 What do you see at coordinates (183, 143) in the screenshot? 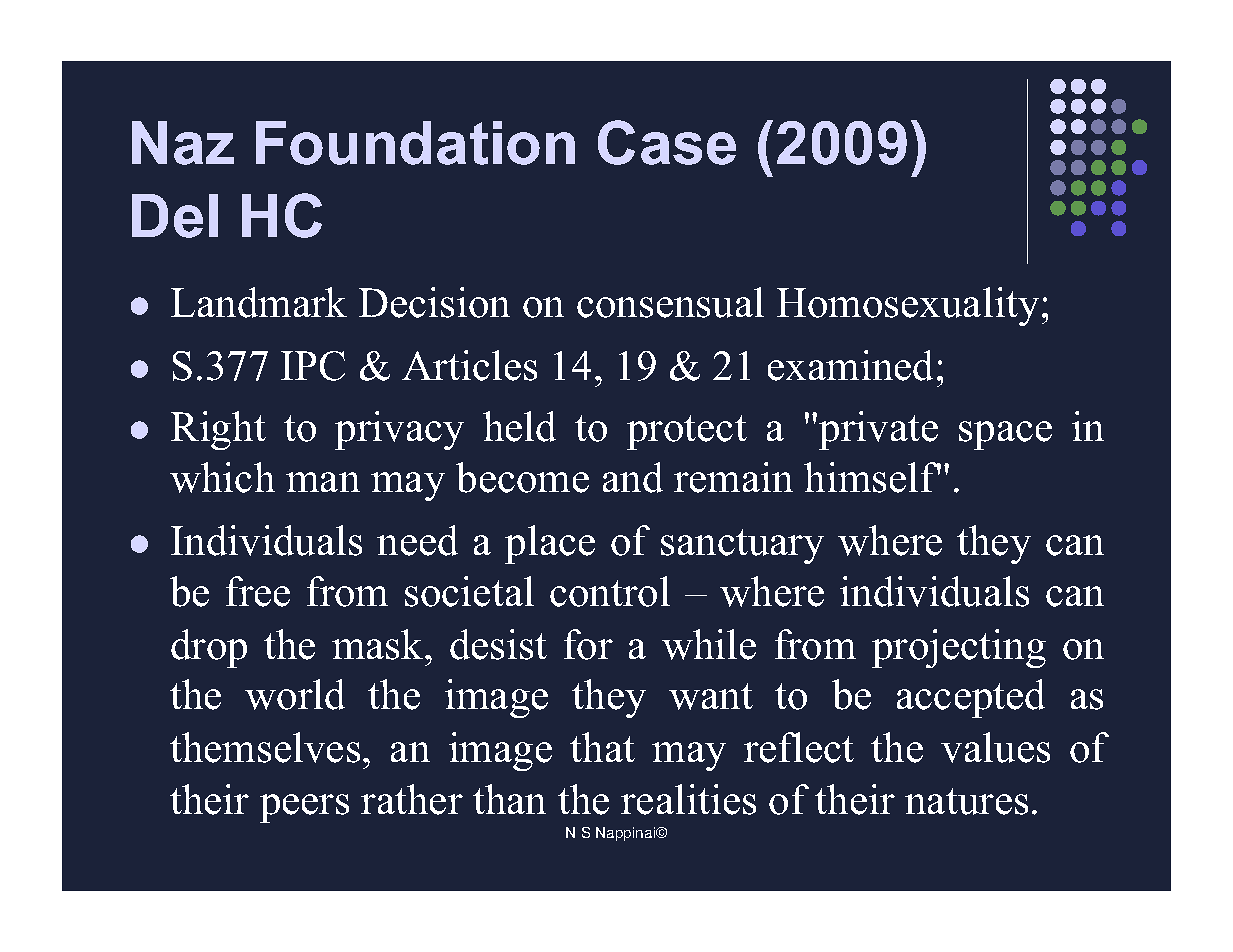
I see `Naz` at bounding box center [183, 143].
